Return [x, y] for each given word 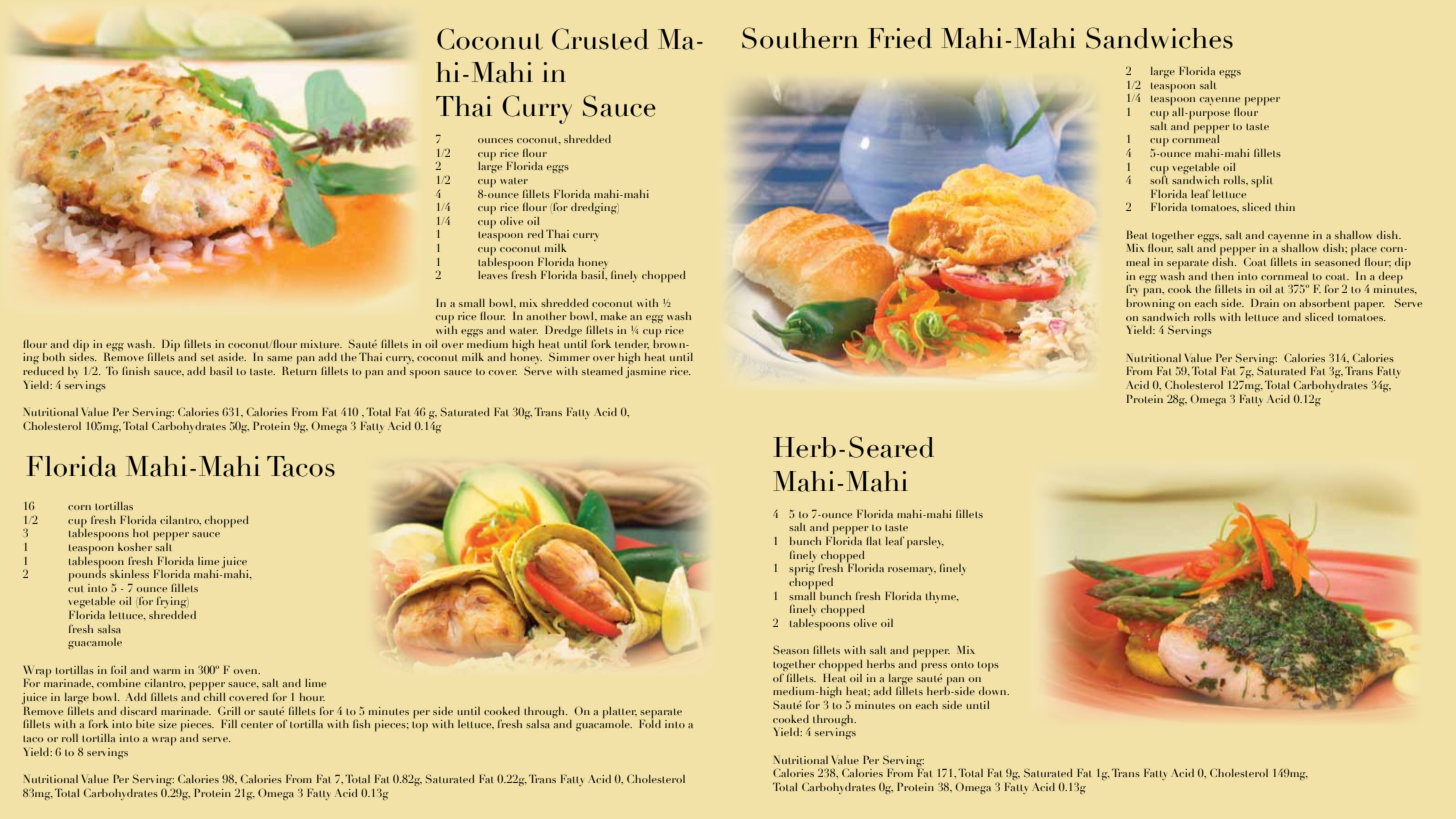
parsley [925, 542]
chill [214, 697]
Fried [900, 38]
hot [140, 533]
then [1222, 276]
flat [873, 541]
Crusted [600, 39]
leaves [493, 275]
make [614, 316]
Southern [800, 38]
